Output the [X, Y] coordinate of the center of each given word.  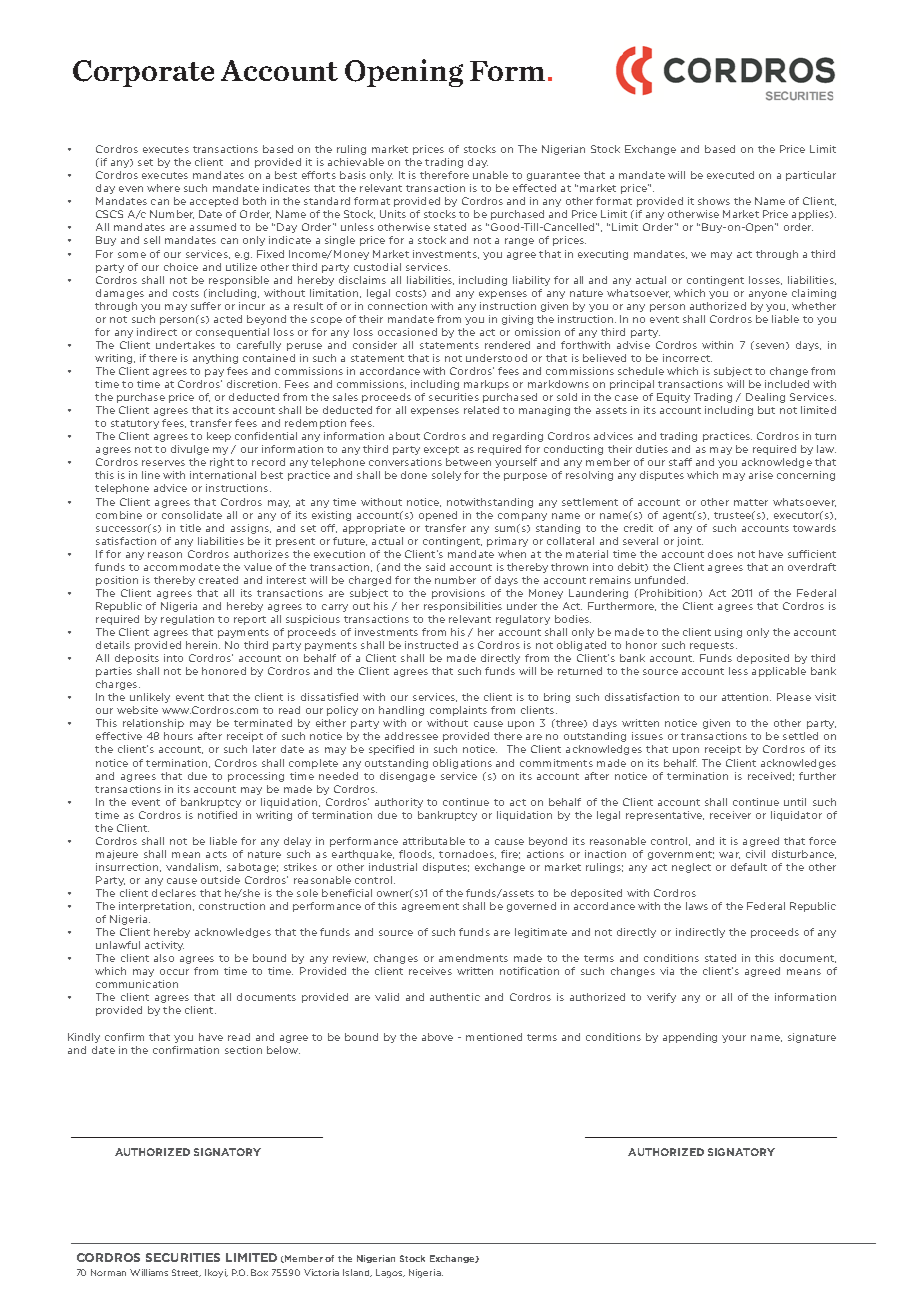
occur [174, 972]
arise [761, 475]
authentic [455, 997]
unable [490, 175]
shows [714, 201]
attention [746, 697]
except [441, 450]
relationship [153, 724]
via [667, 971]
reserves [163, 463]
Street [186, 1273]
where [163, 188]
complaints [458, 711]
